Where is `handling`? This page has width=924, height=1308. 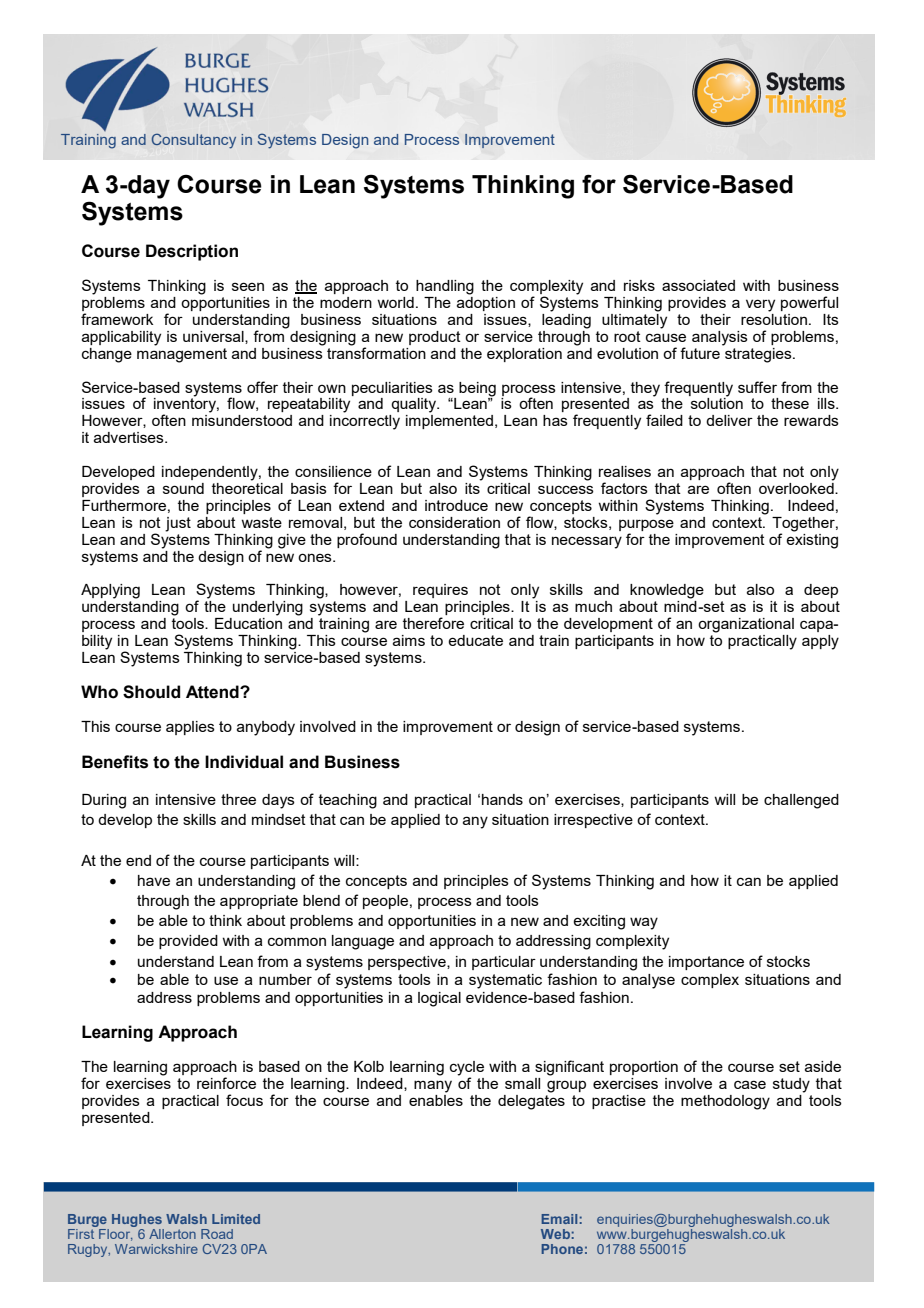
handling is located at coordinates (445, 287).
